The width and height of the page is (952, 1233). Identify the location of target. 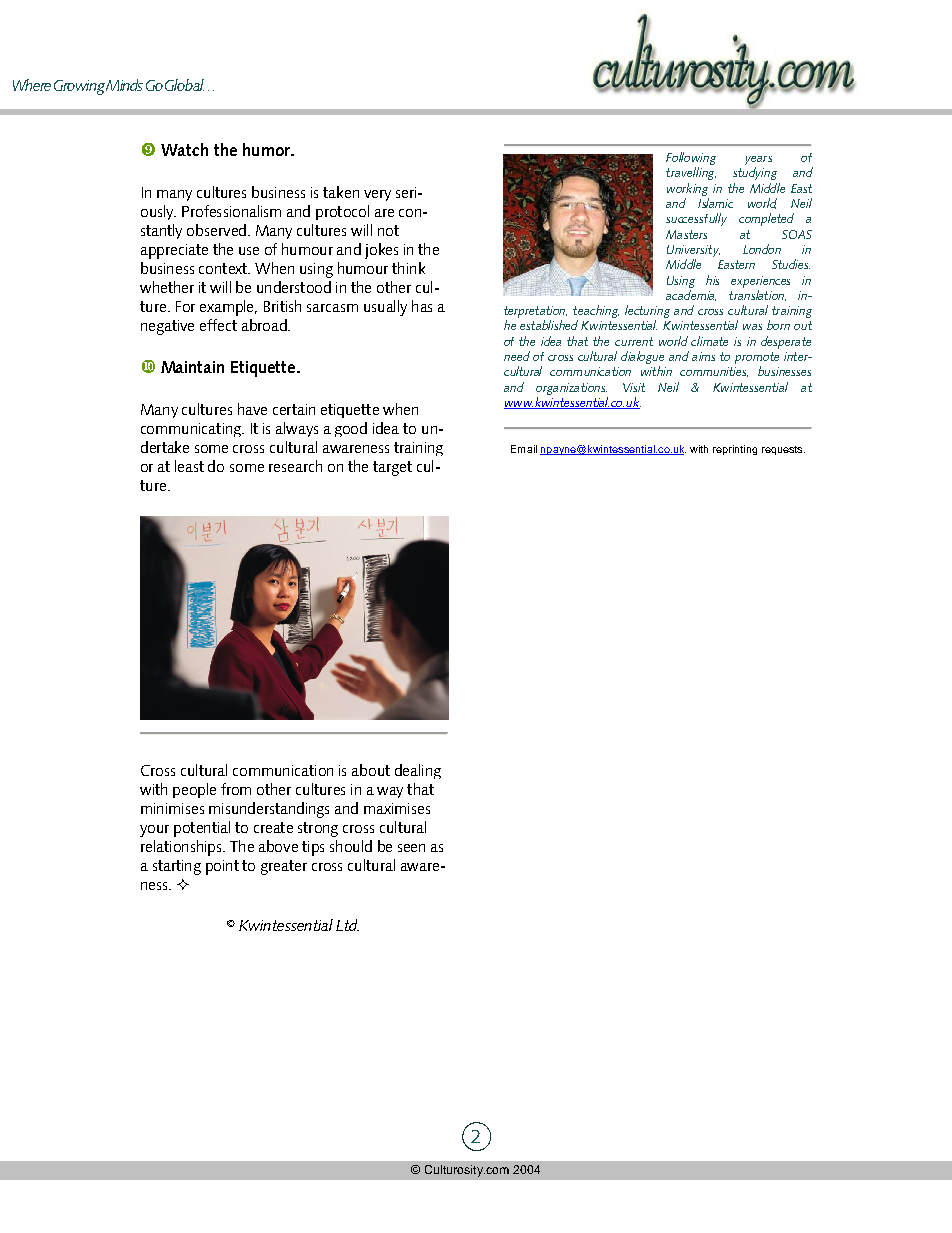
(392, 468).
